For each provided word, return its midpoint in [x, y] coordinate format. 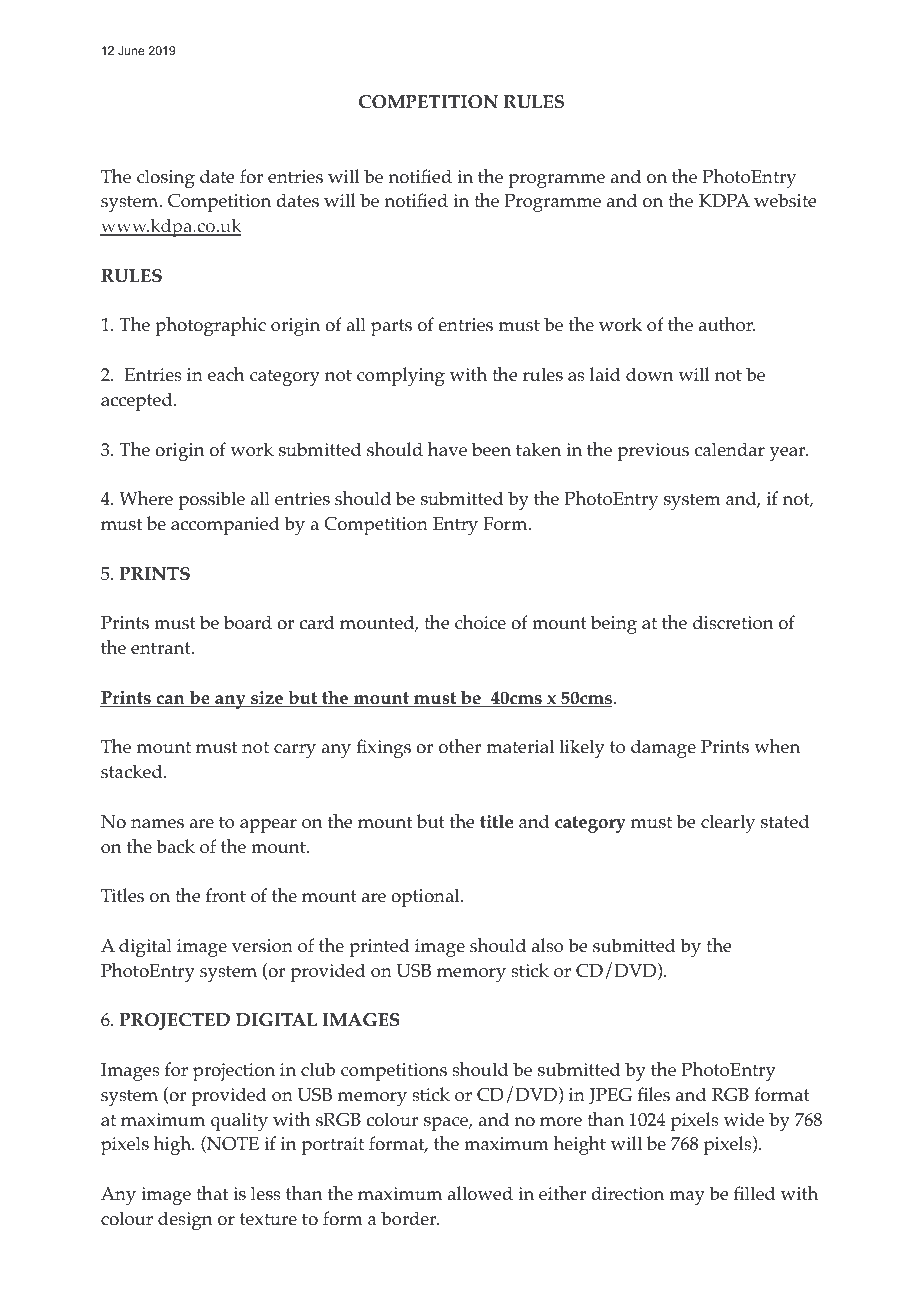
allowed [480, 1193]
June [131, 50]
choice [480, 622]
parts [391, 327]
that [212, 1192]
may [687, 1198]
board [248, 622]
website [785, 200]
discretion [733, 622]
